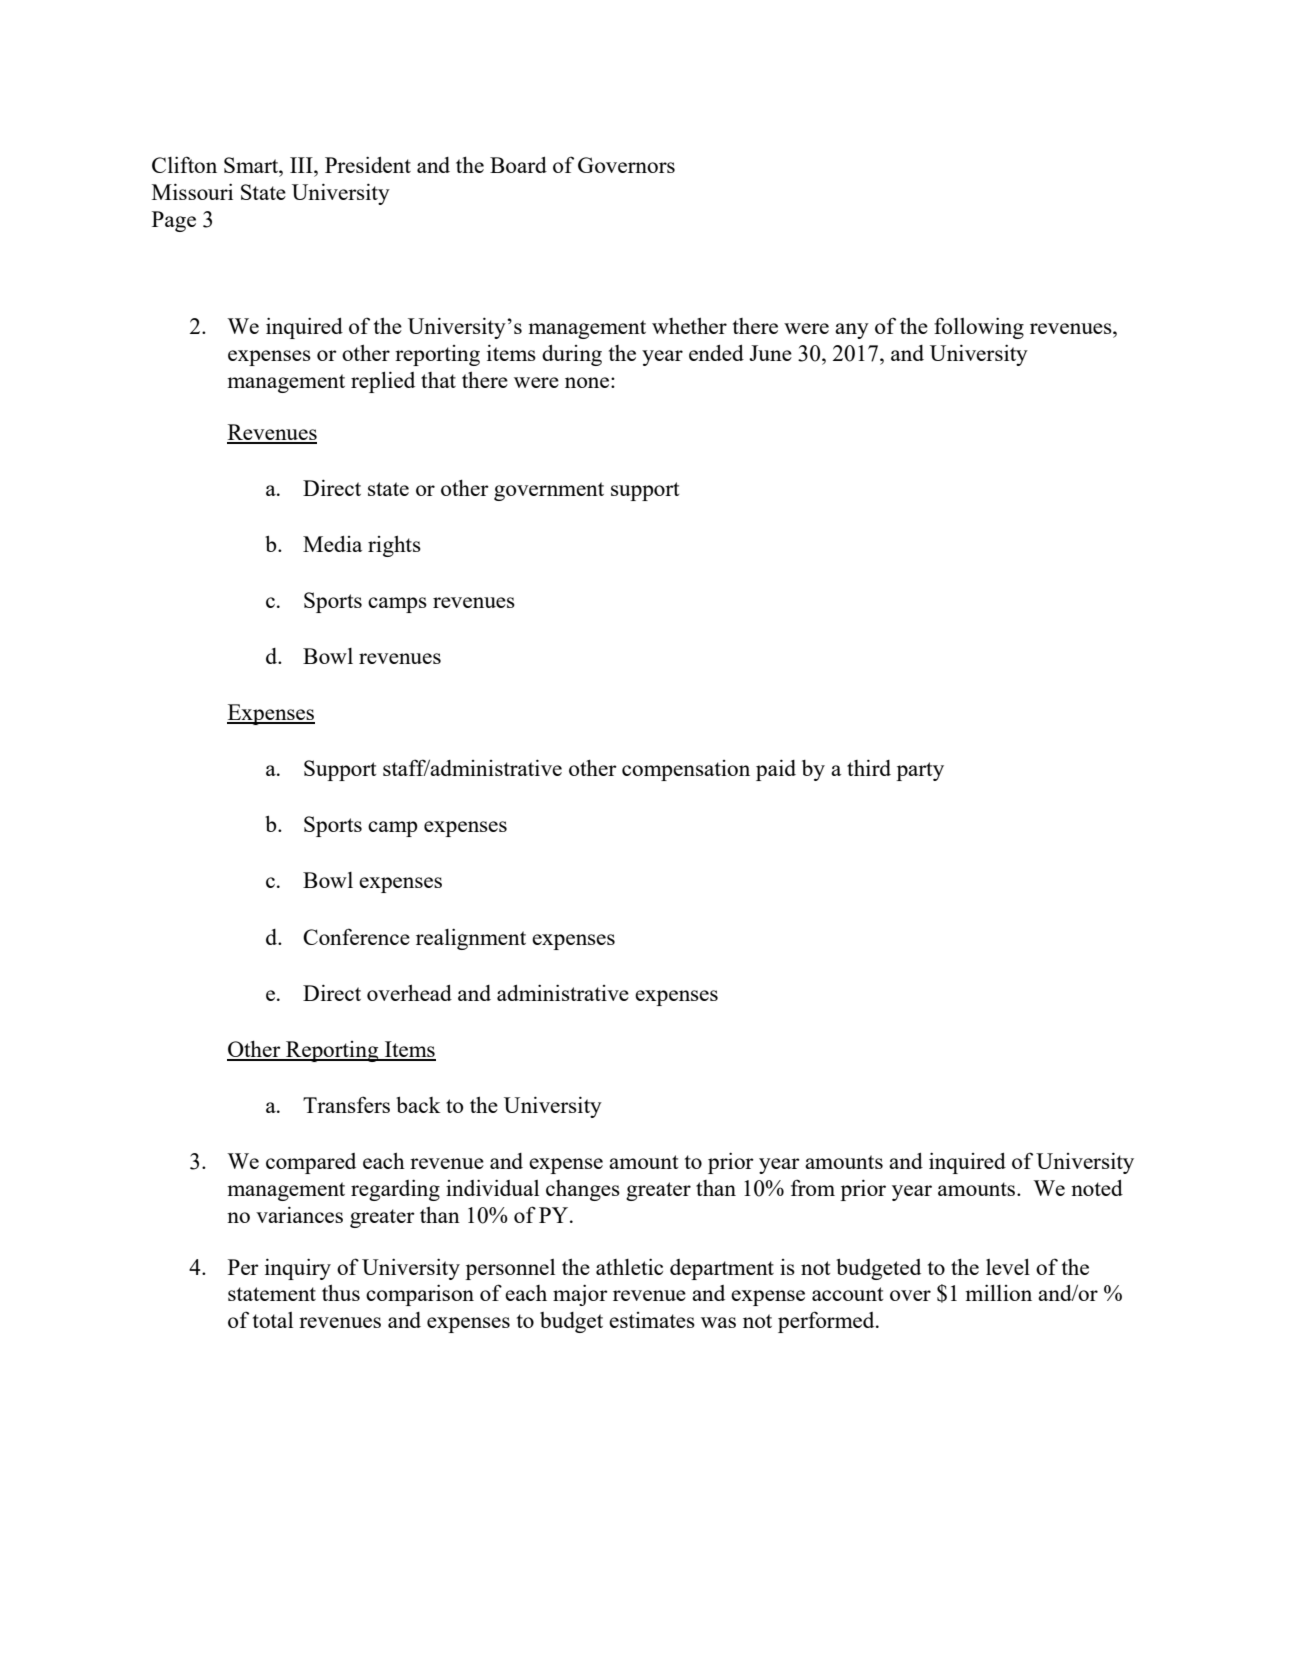  Describe the element at coordinates (346, 1104) in the document. I see `Transfers` at that location.
